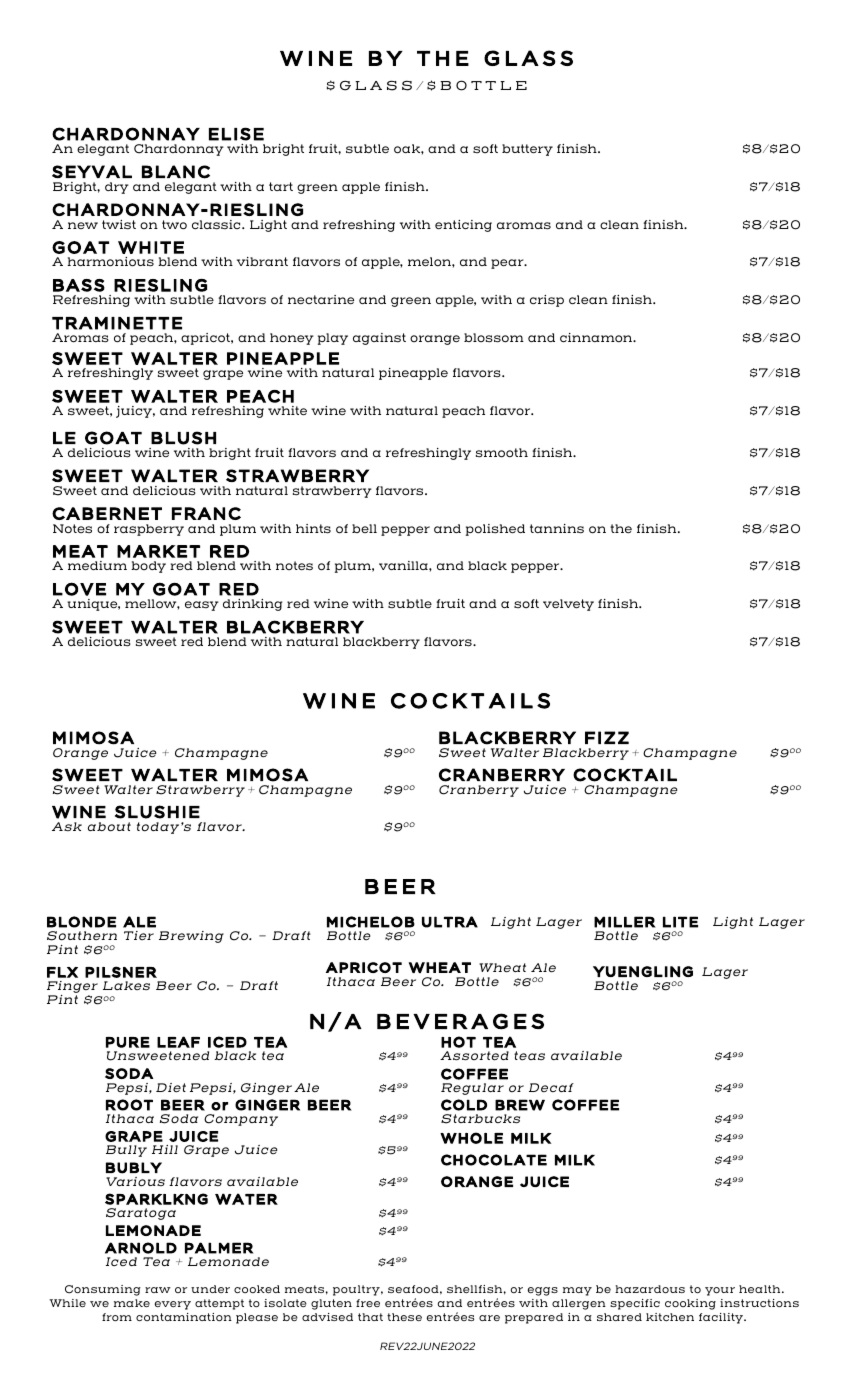 The image size is (849, 1400). Describe the element at coordinates (607, 737) in the screenshot. I see `FIZZ` at that location.
